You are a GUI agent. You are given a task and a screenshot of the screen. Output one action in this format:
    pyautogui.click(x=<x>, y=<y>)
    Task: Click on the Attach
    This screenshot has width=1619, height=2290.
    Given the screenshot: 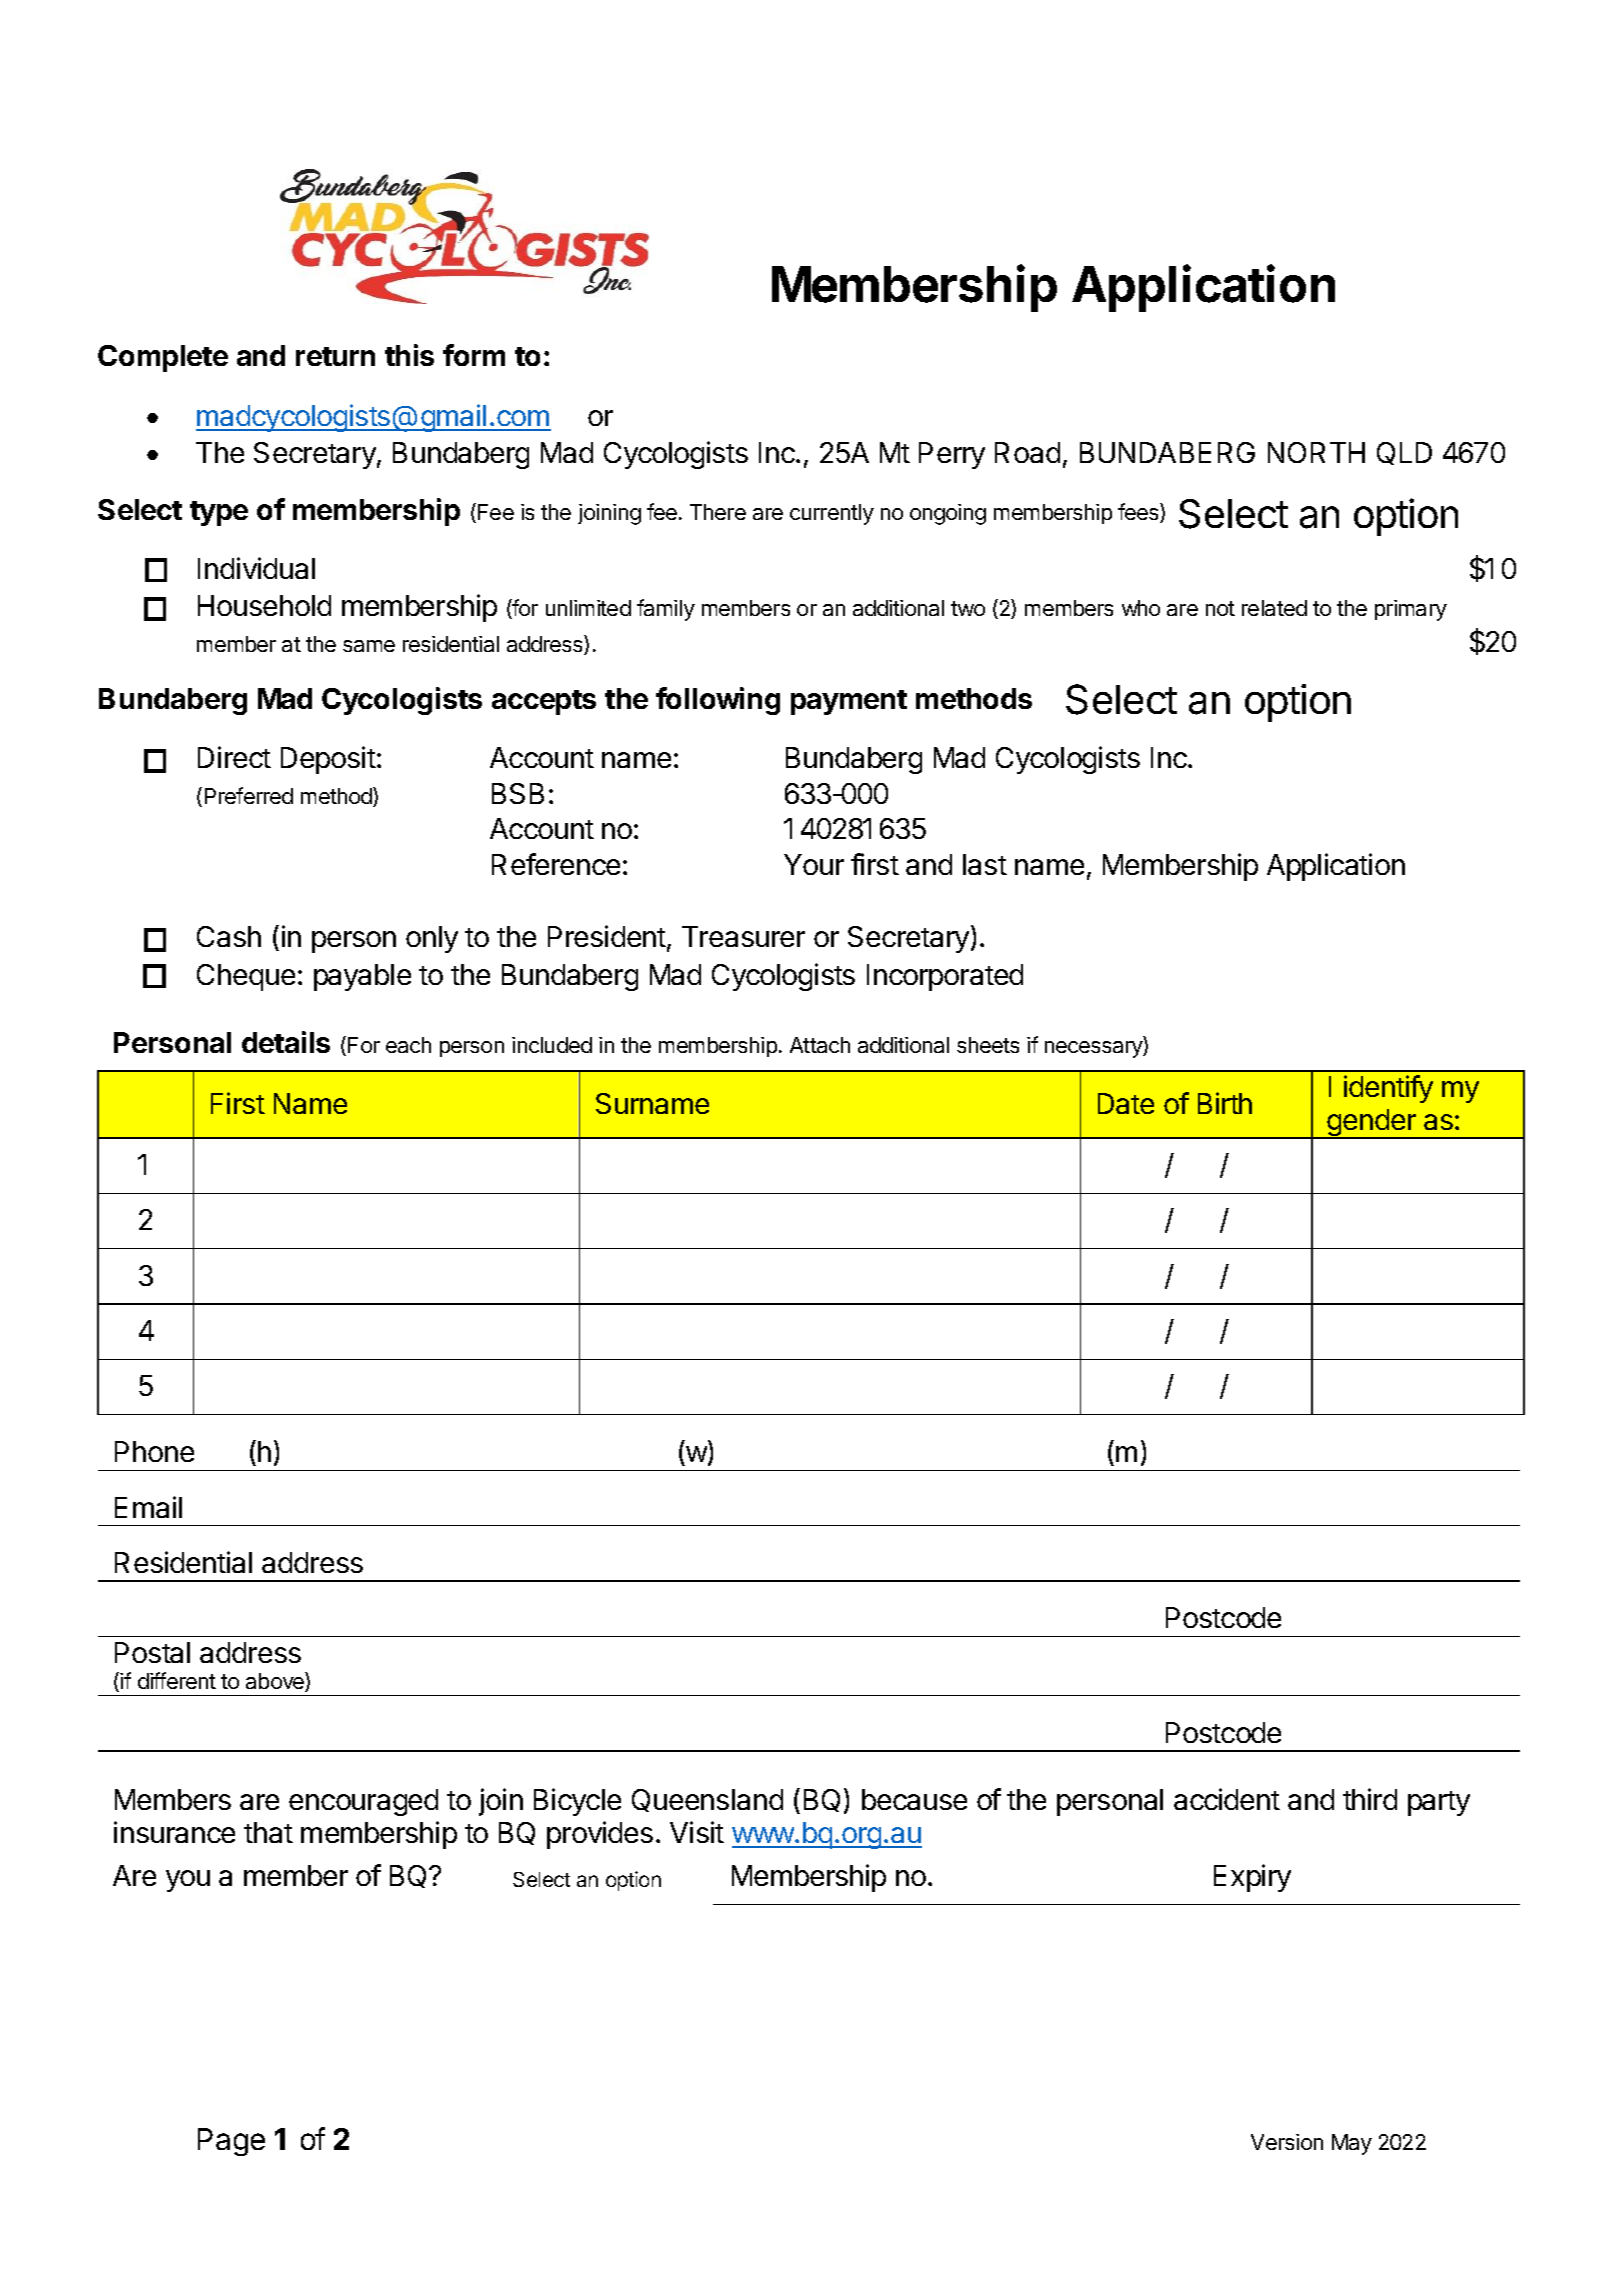 What is the action you would take?
    pyautogui.click(x=820, y=1045)
